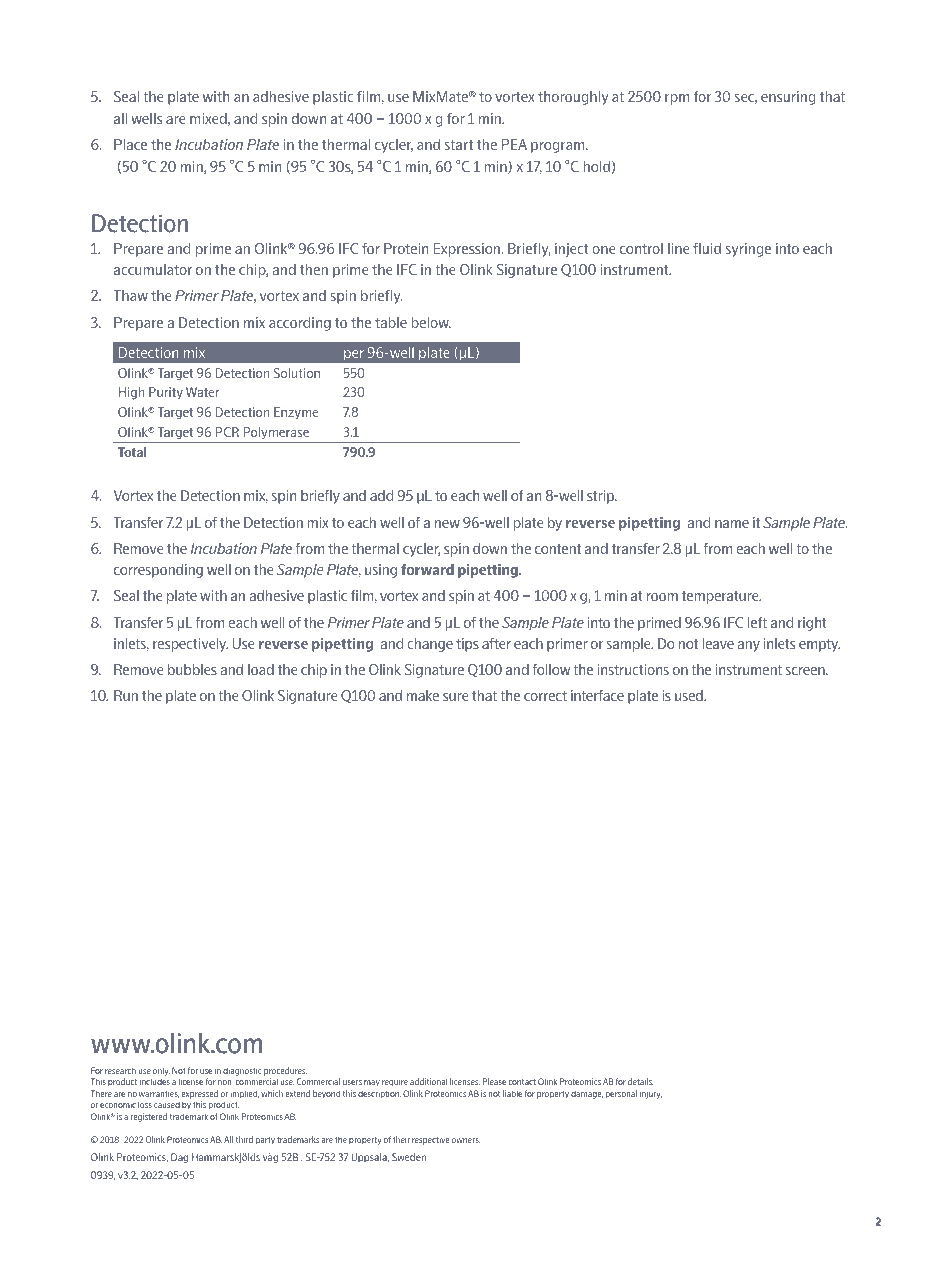 This screenshot has height=1270, width=952. I want to click on owners, so click(466, 1140).
